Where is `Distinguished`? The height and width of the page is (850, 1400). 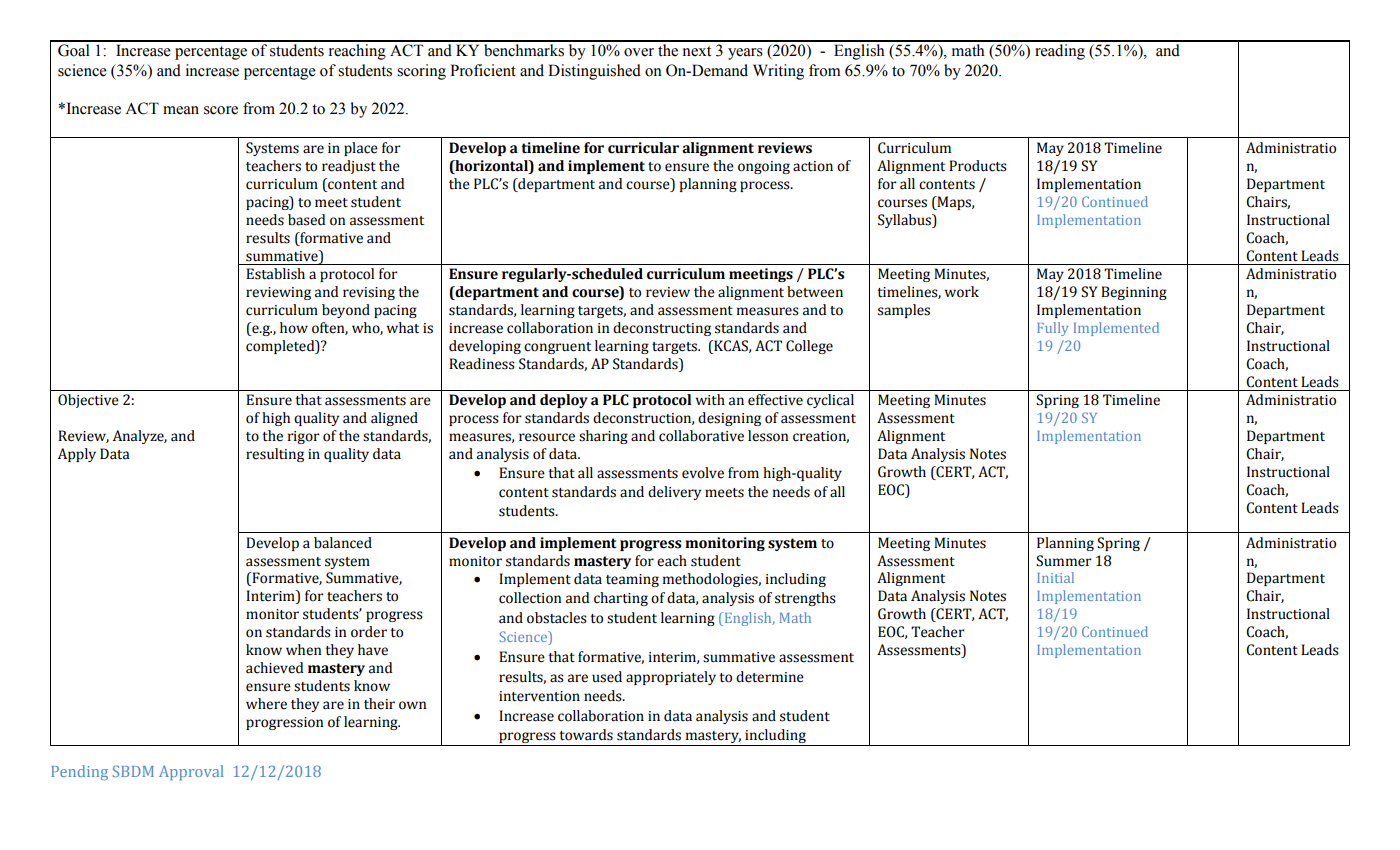 Distinguished is located at coordinates (594, 72).
